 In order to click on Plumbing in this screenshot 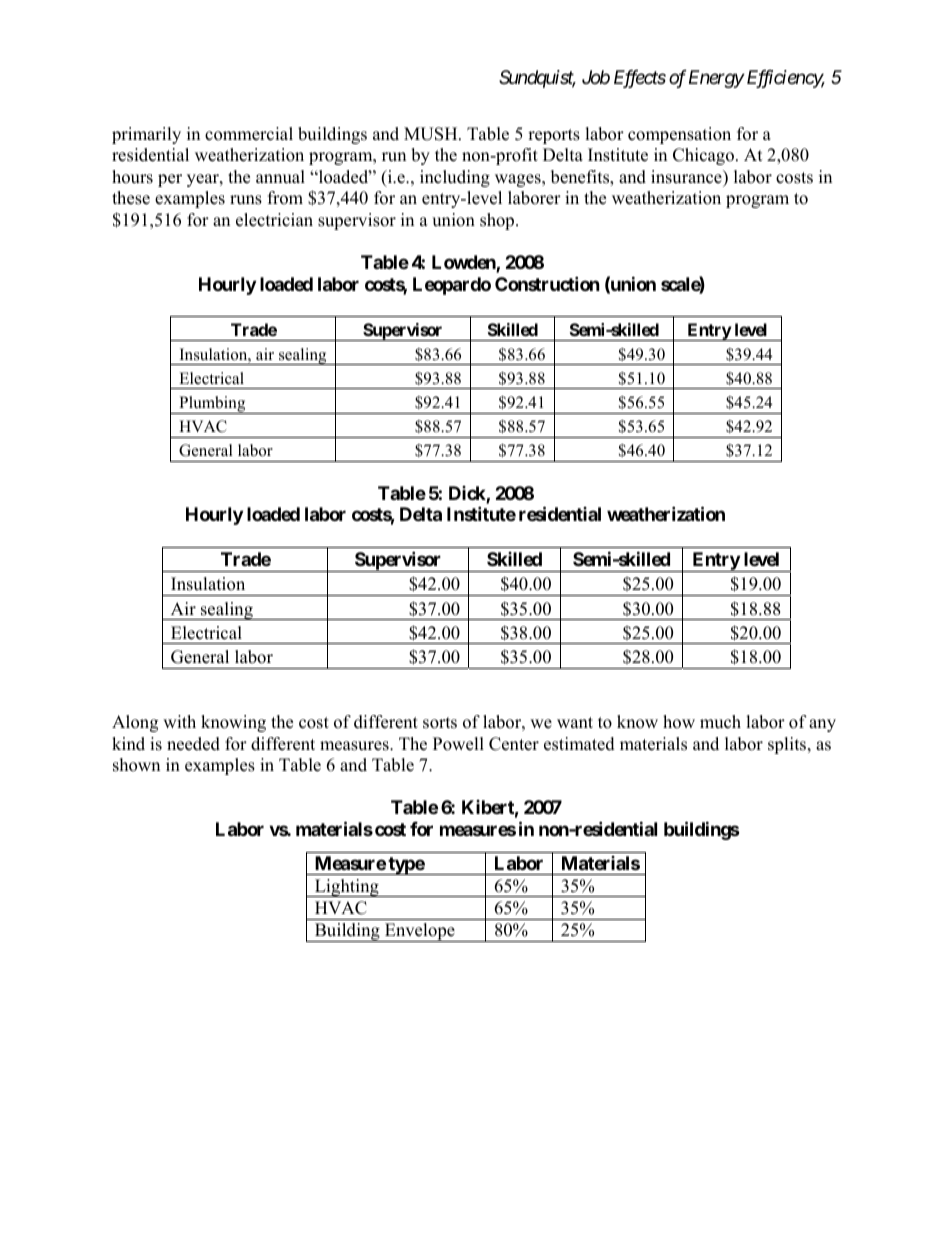, I will do `click(212, 405)`.
